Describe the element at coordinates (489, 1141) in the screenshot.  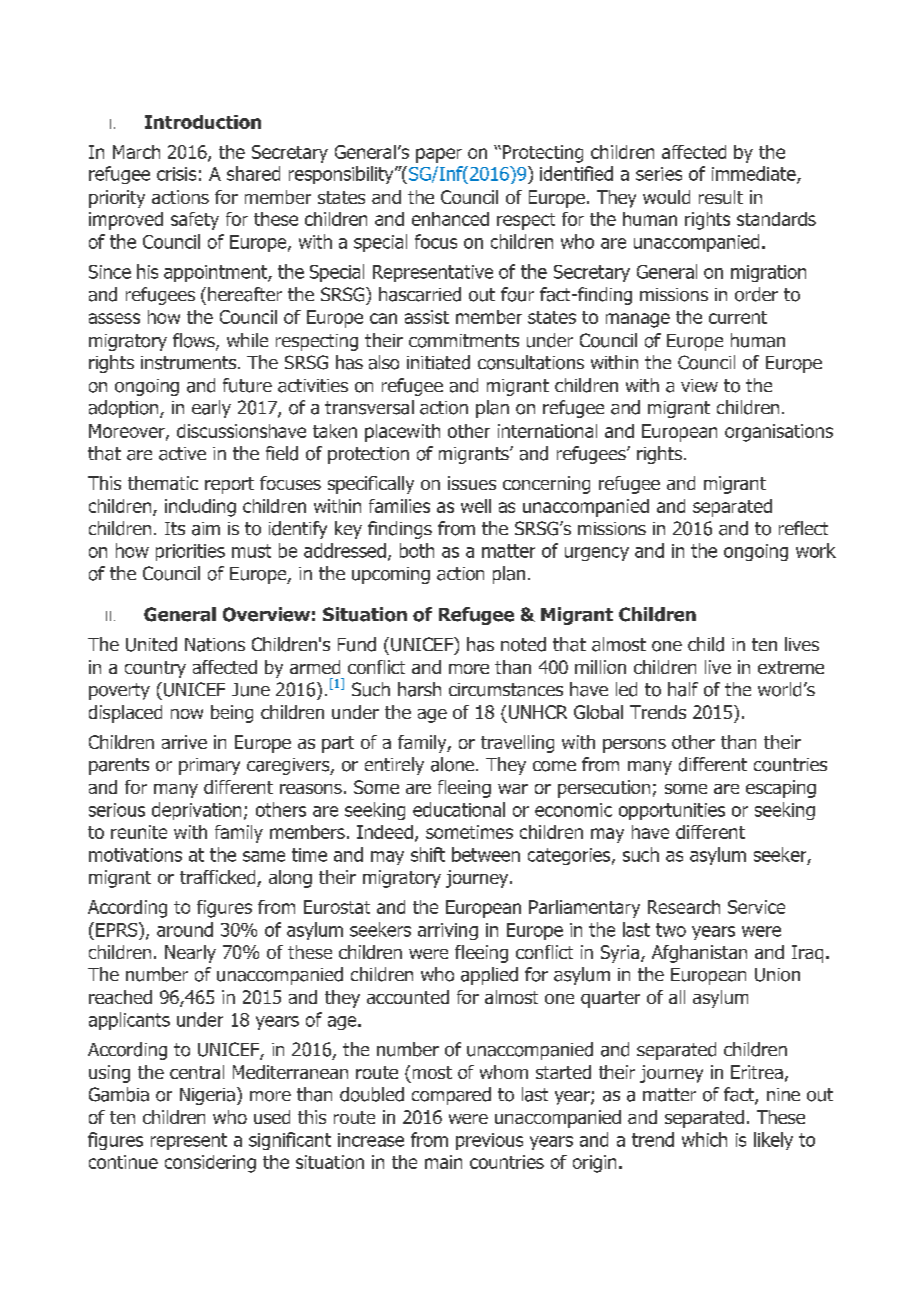
I see `previous` at that location.
